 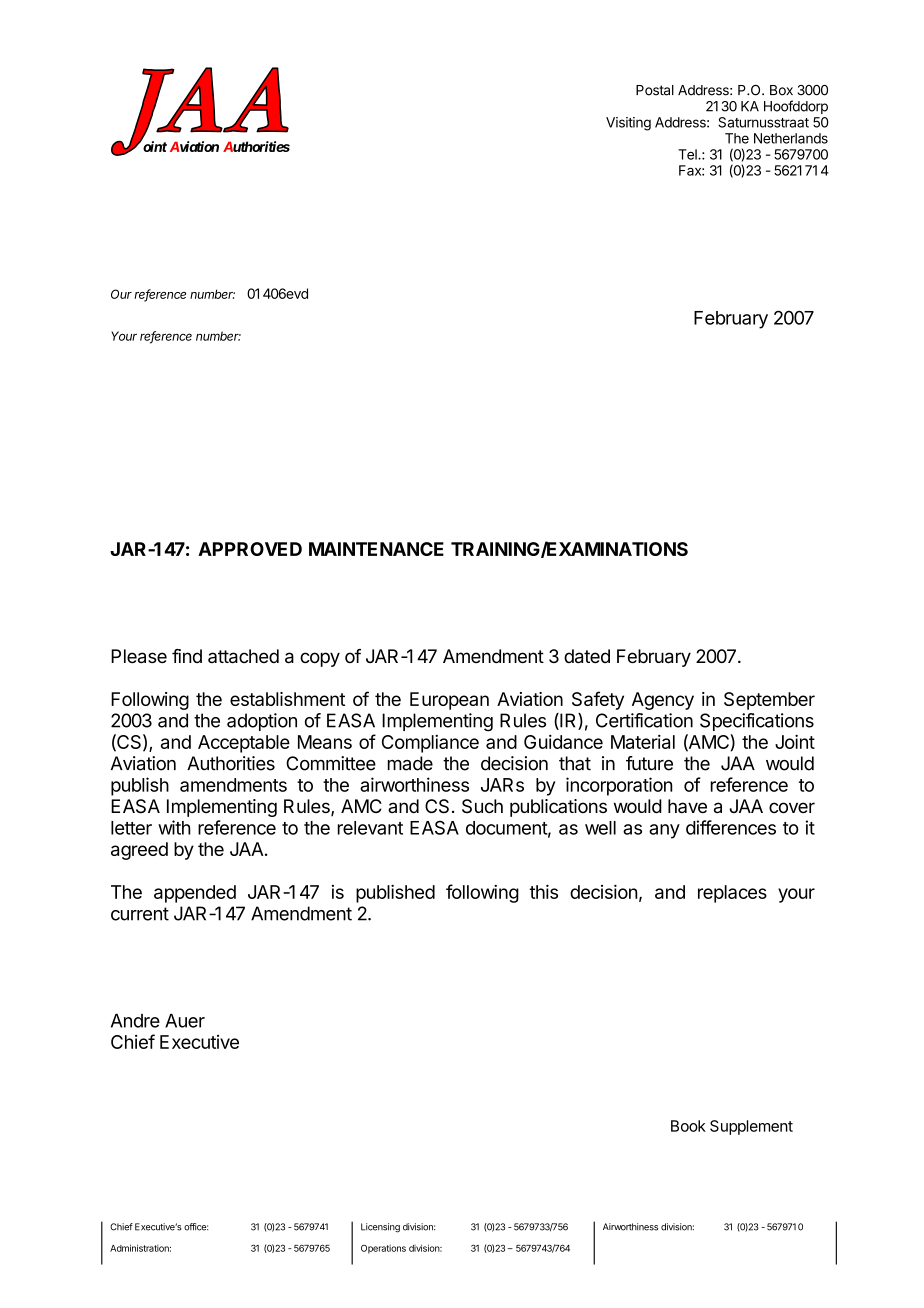 What do you see at coordinates (688, 1126) in the screenshot?
I see `Book` at bounding box center [688, 1126].
